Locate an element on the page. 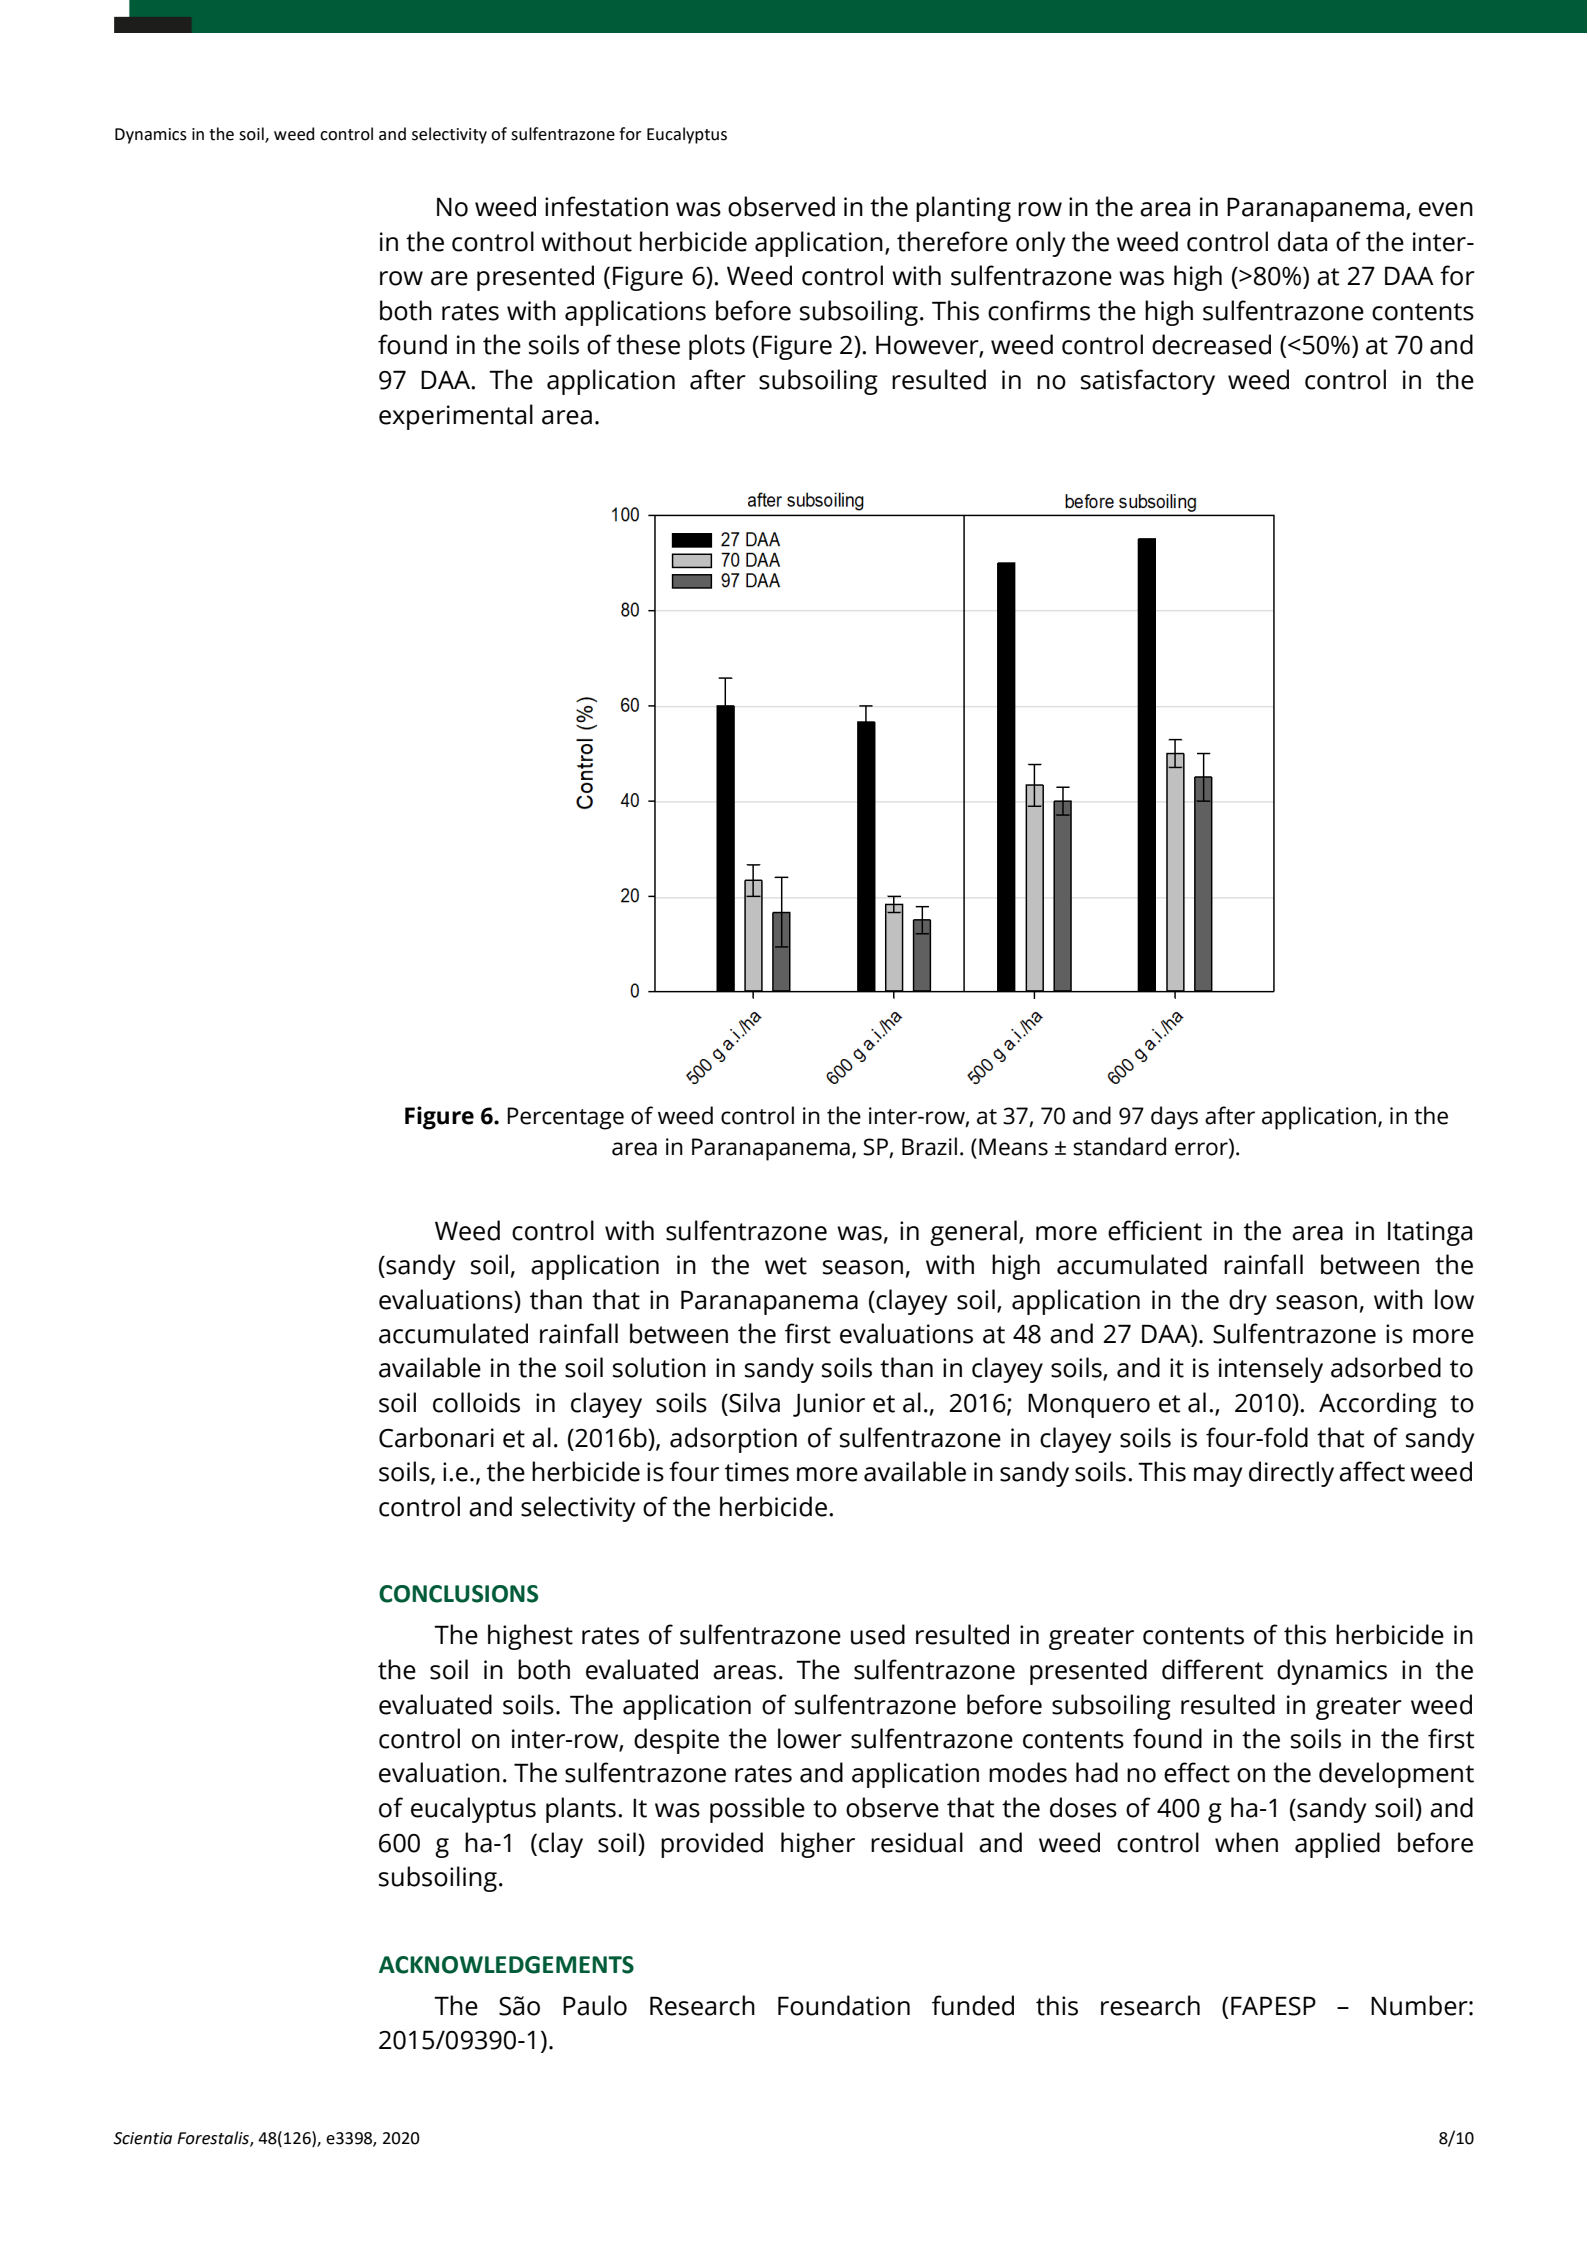 The width and height of the document is (1588, 2246). data is located at coordinates (1302, 241).
